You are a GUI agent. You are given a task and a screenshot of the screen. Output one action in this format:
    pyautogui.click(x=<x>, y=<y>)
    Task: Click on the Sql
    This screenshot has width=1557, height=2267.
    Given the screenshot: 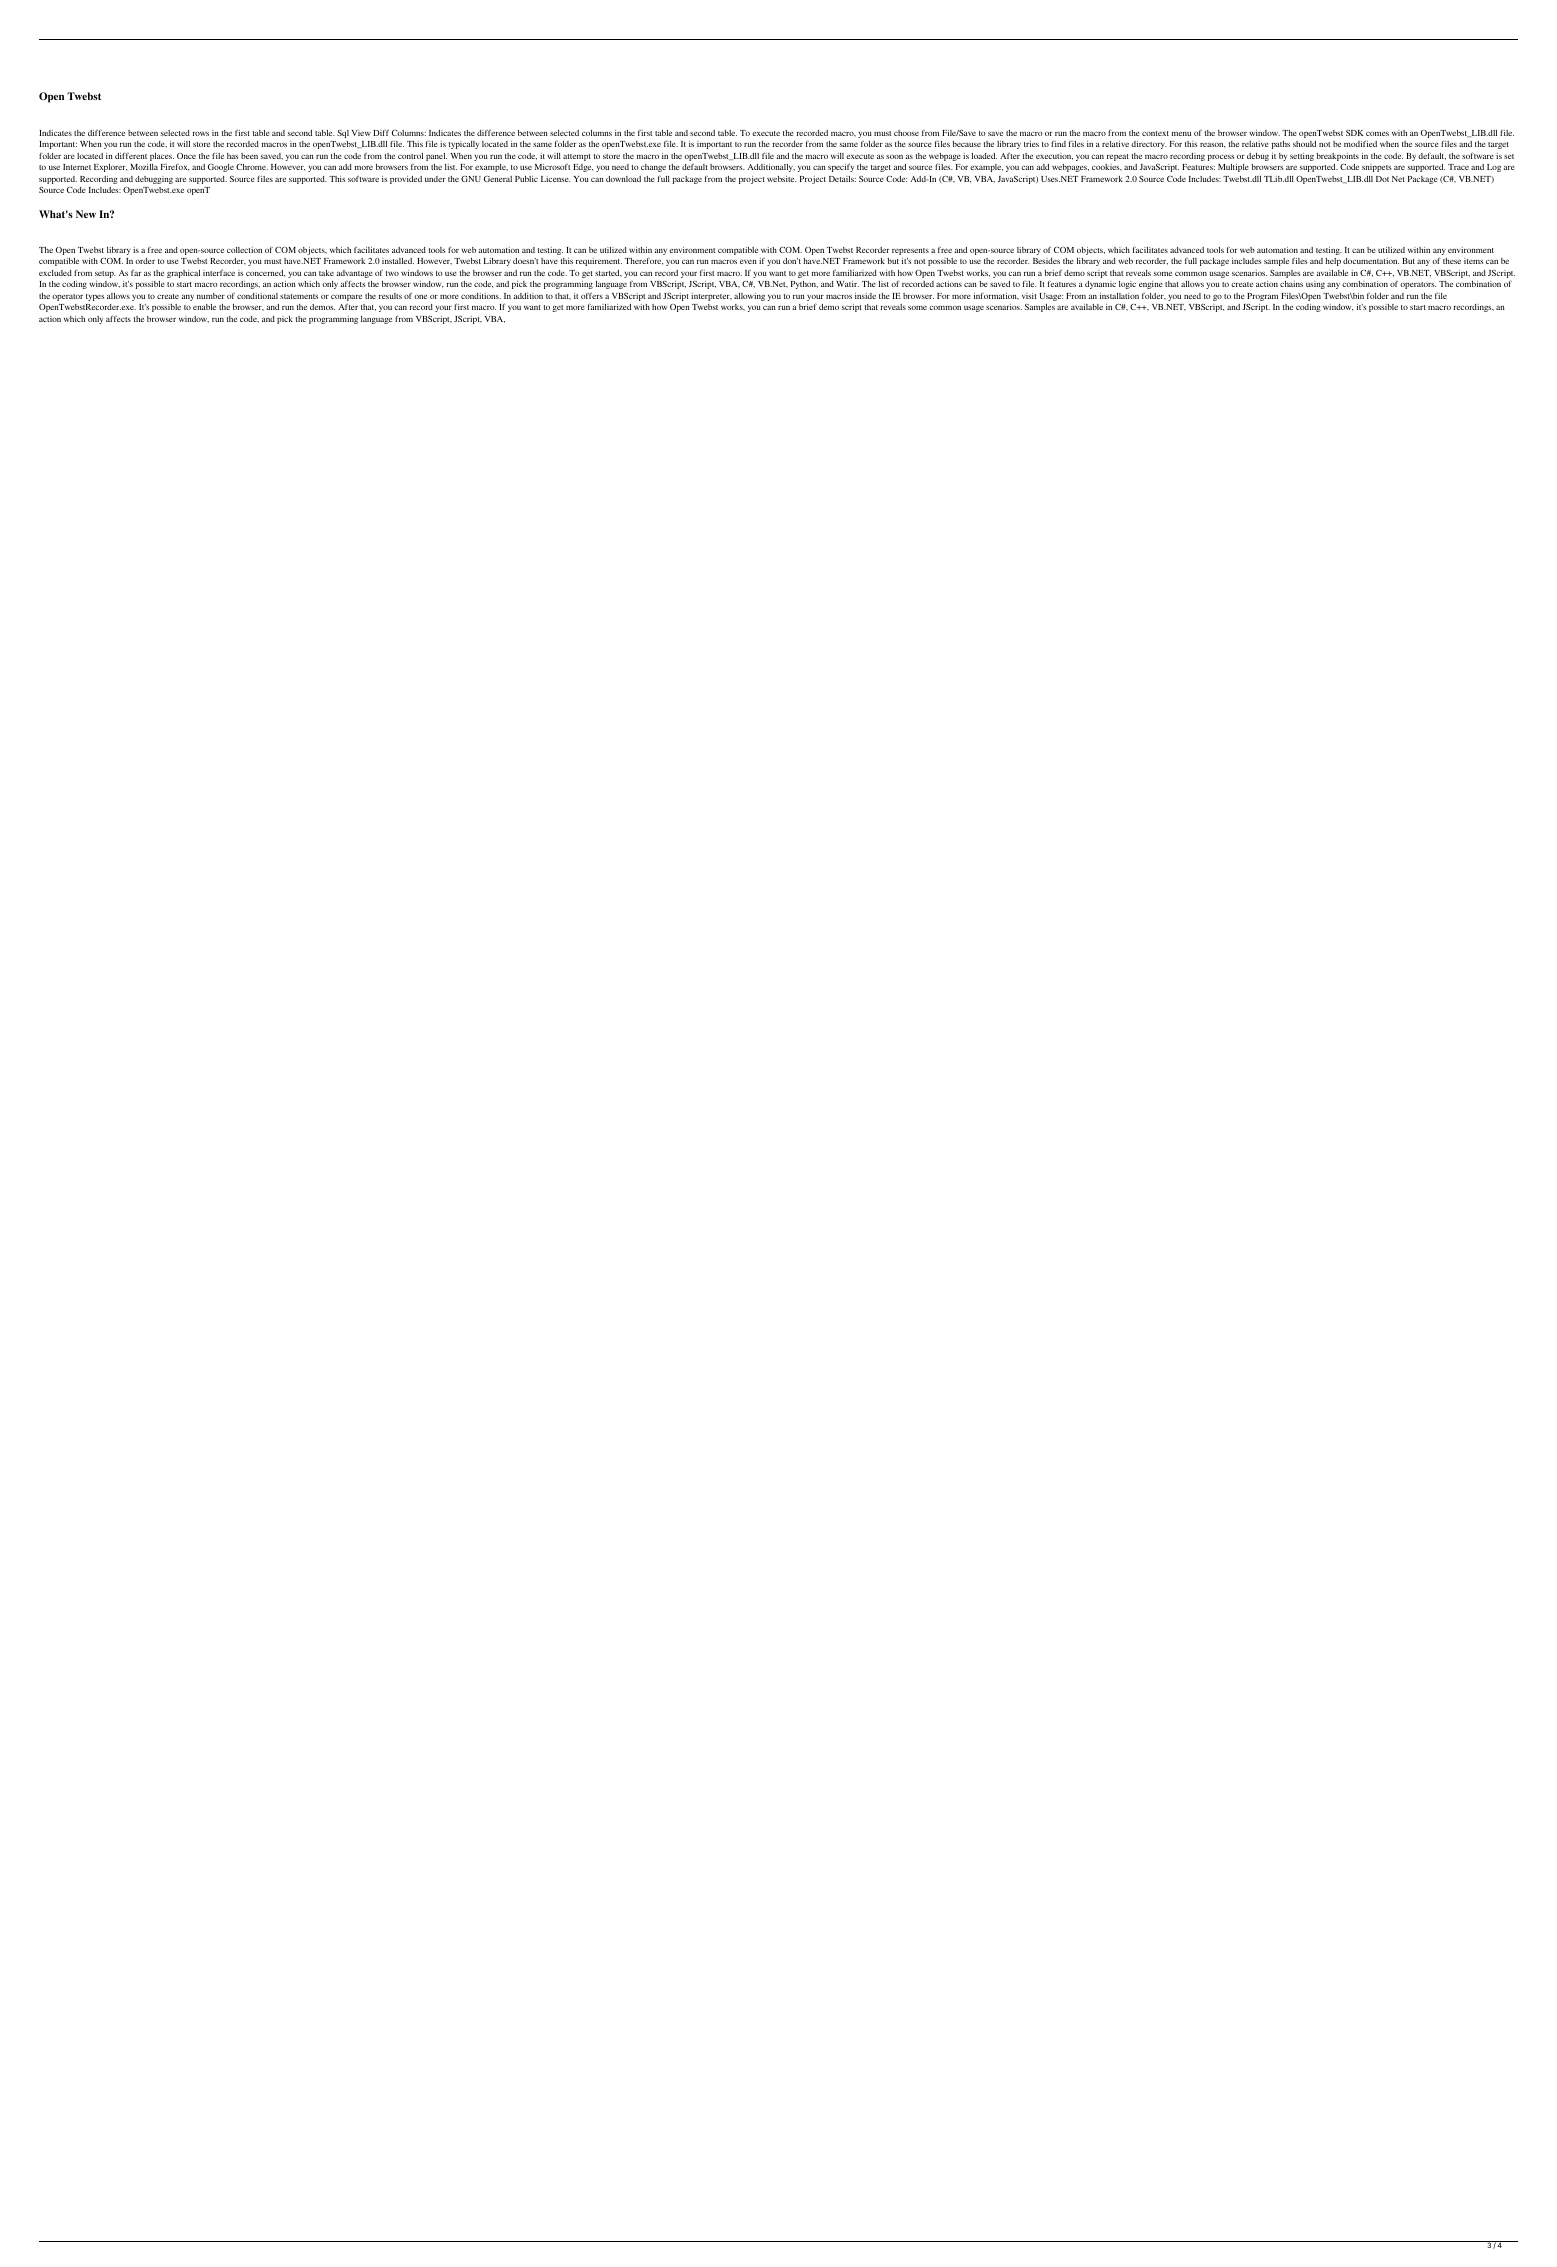 What is the action you would take?
    pyautogui.click(x=343, y=134)
